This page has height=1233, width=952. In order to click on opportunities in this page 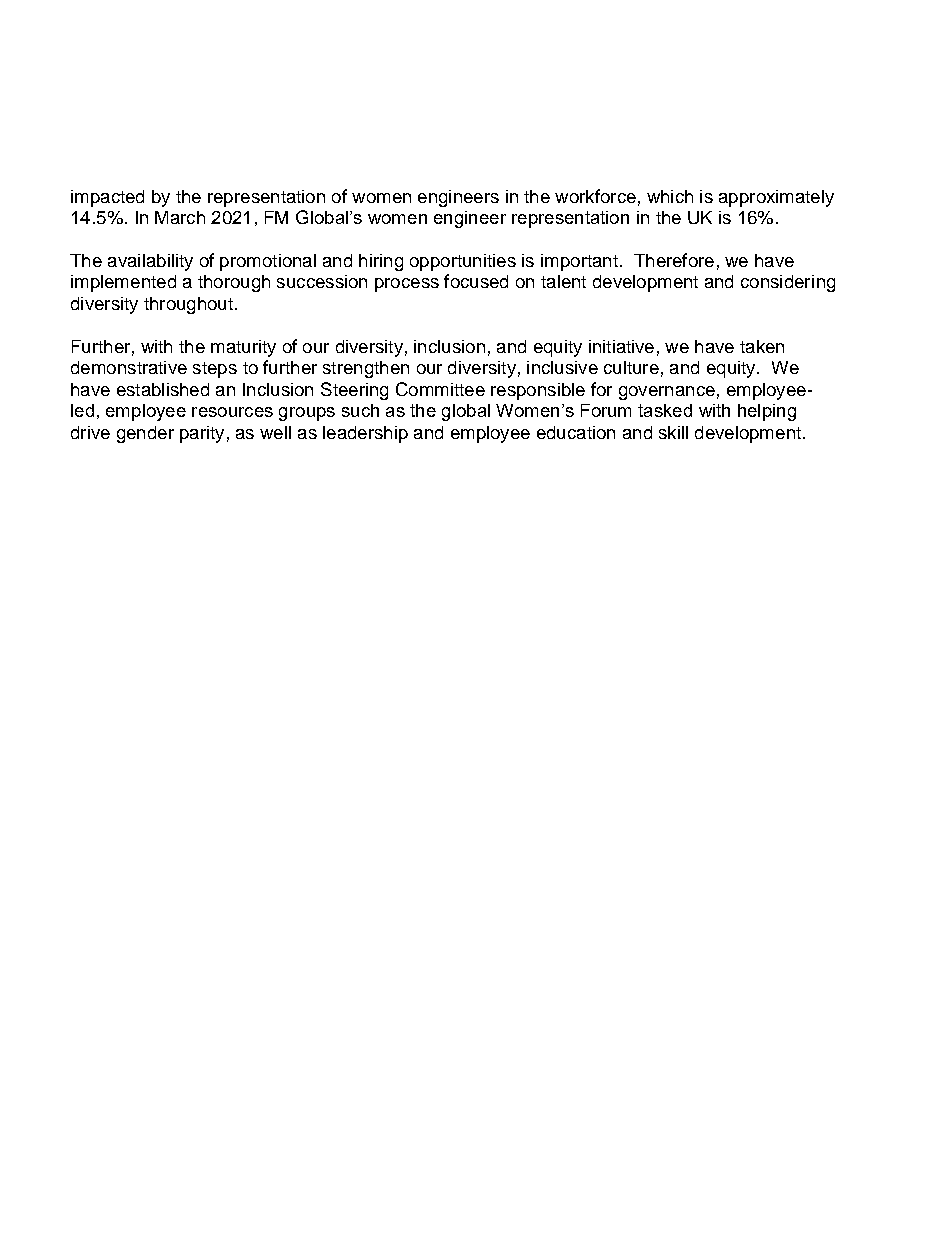, I will do `click(463, 262)`.
